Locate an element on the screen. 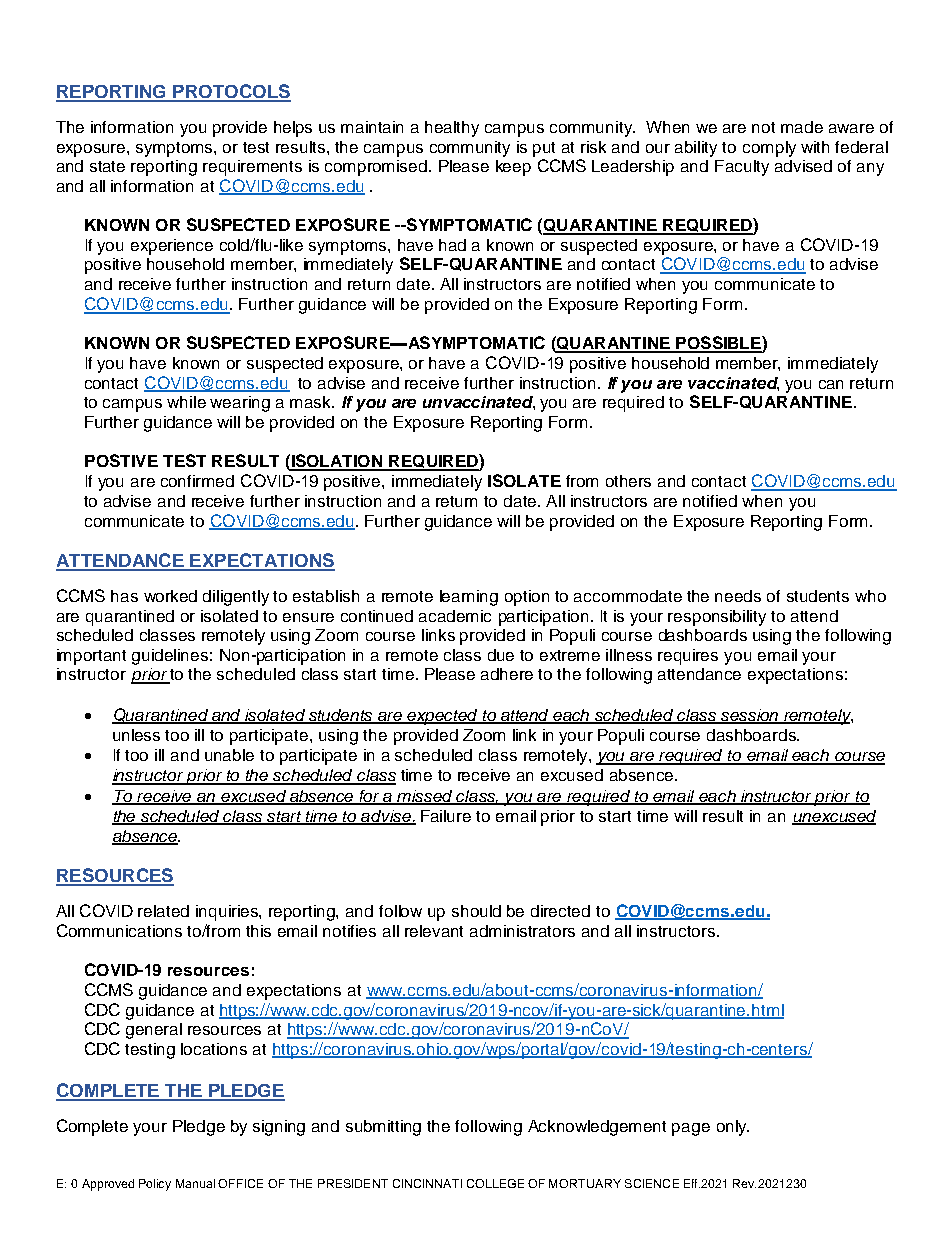  responsibility is located at coordinates (717, 618).
